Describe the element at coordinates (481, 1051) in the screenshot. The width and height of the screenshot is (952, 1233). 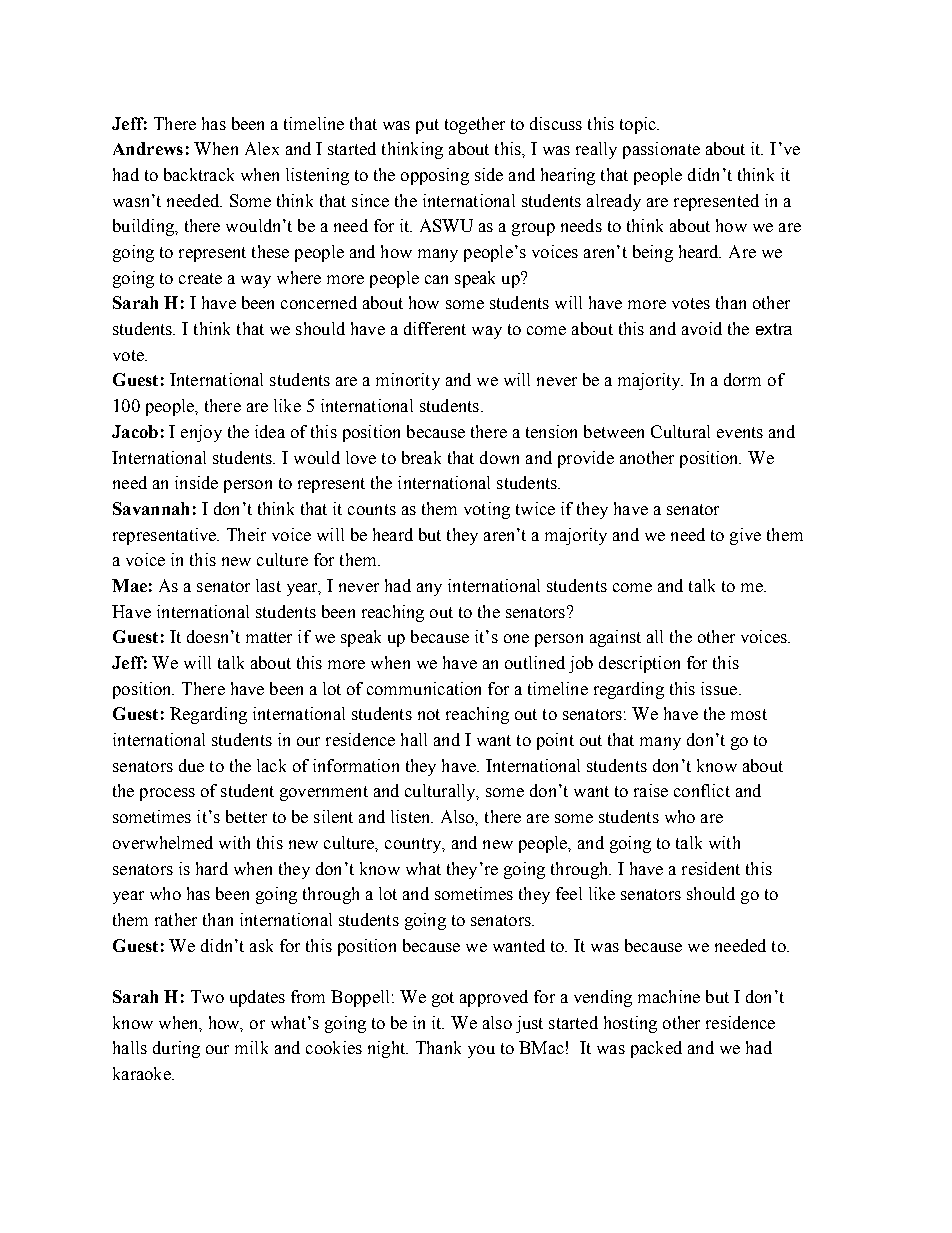
I see `you` at that location.
